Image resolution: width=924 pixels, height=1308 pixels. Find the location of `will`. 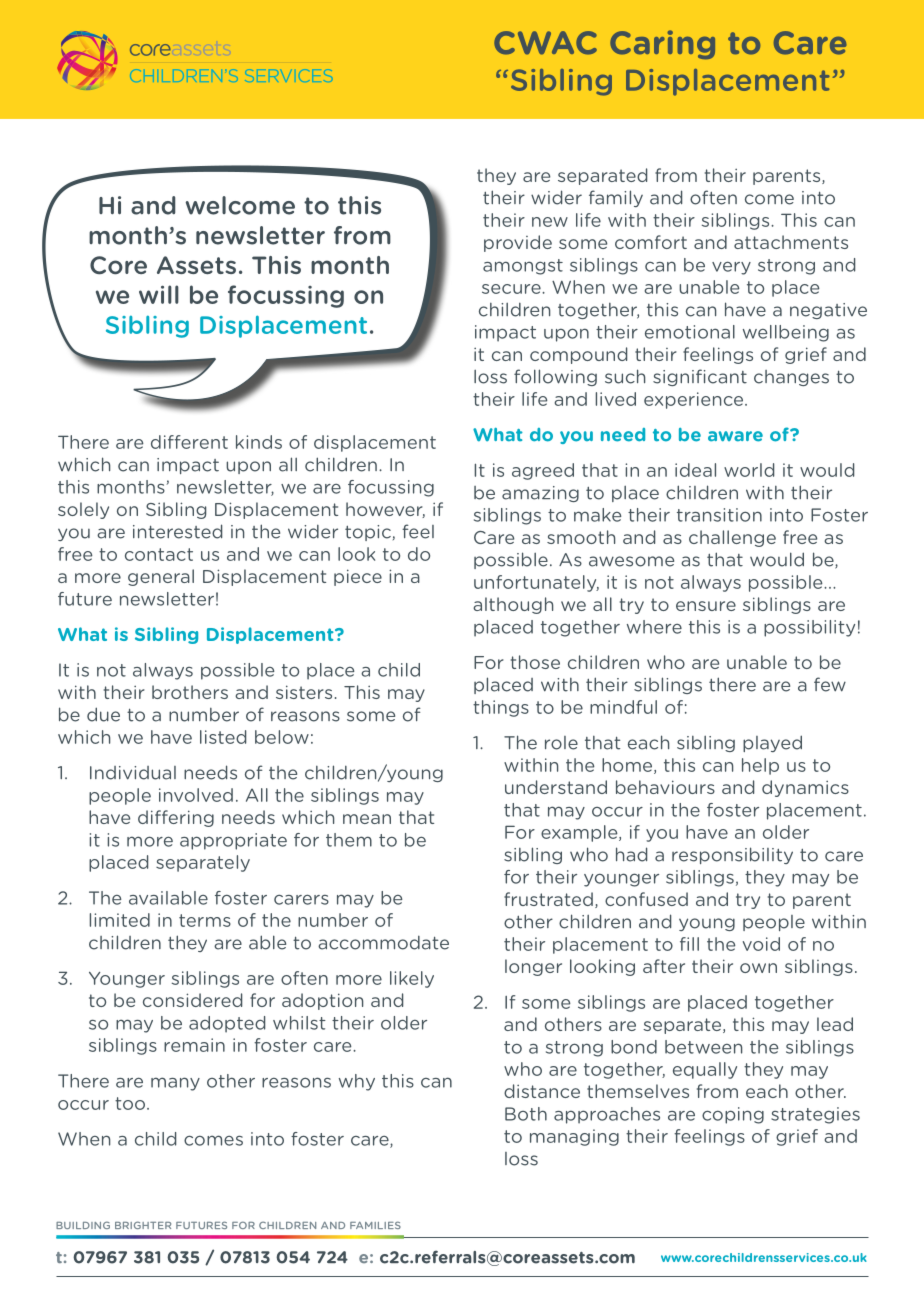

will is located at coordinates (159, 294).
